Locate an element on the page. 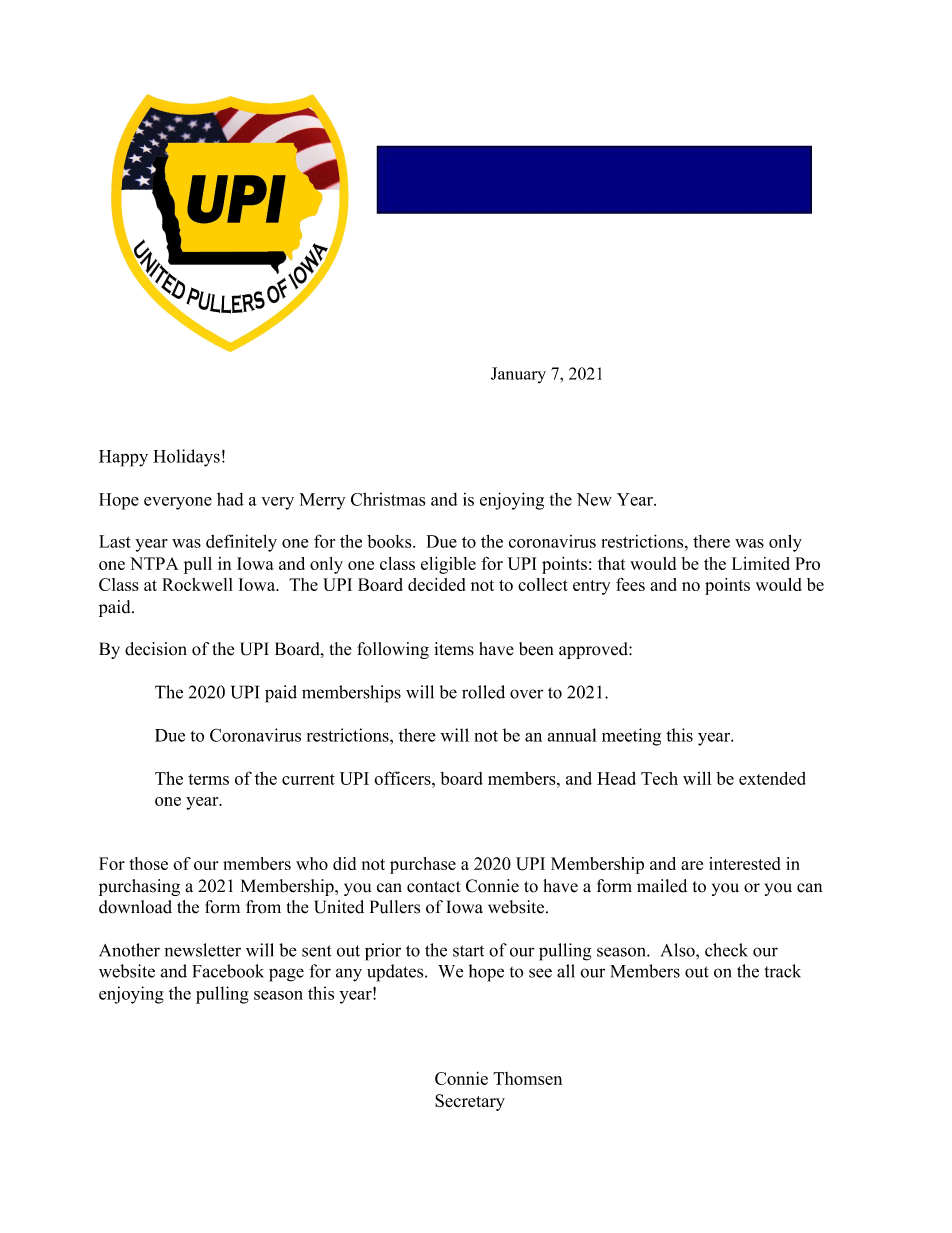 Image resolution: width=952 pixels, height=1233 pixels. are is located at coordinates (692, 865).
